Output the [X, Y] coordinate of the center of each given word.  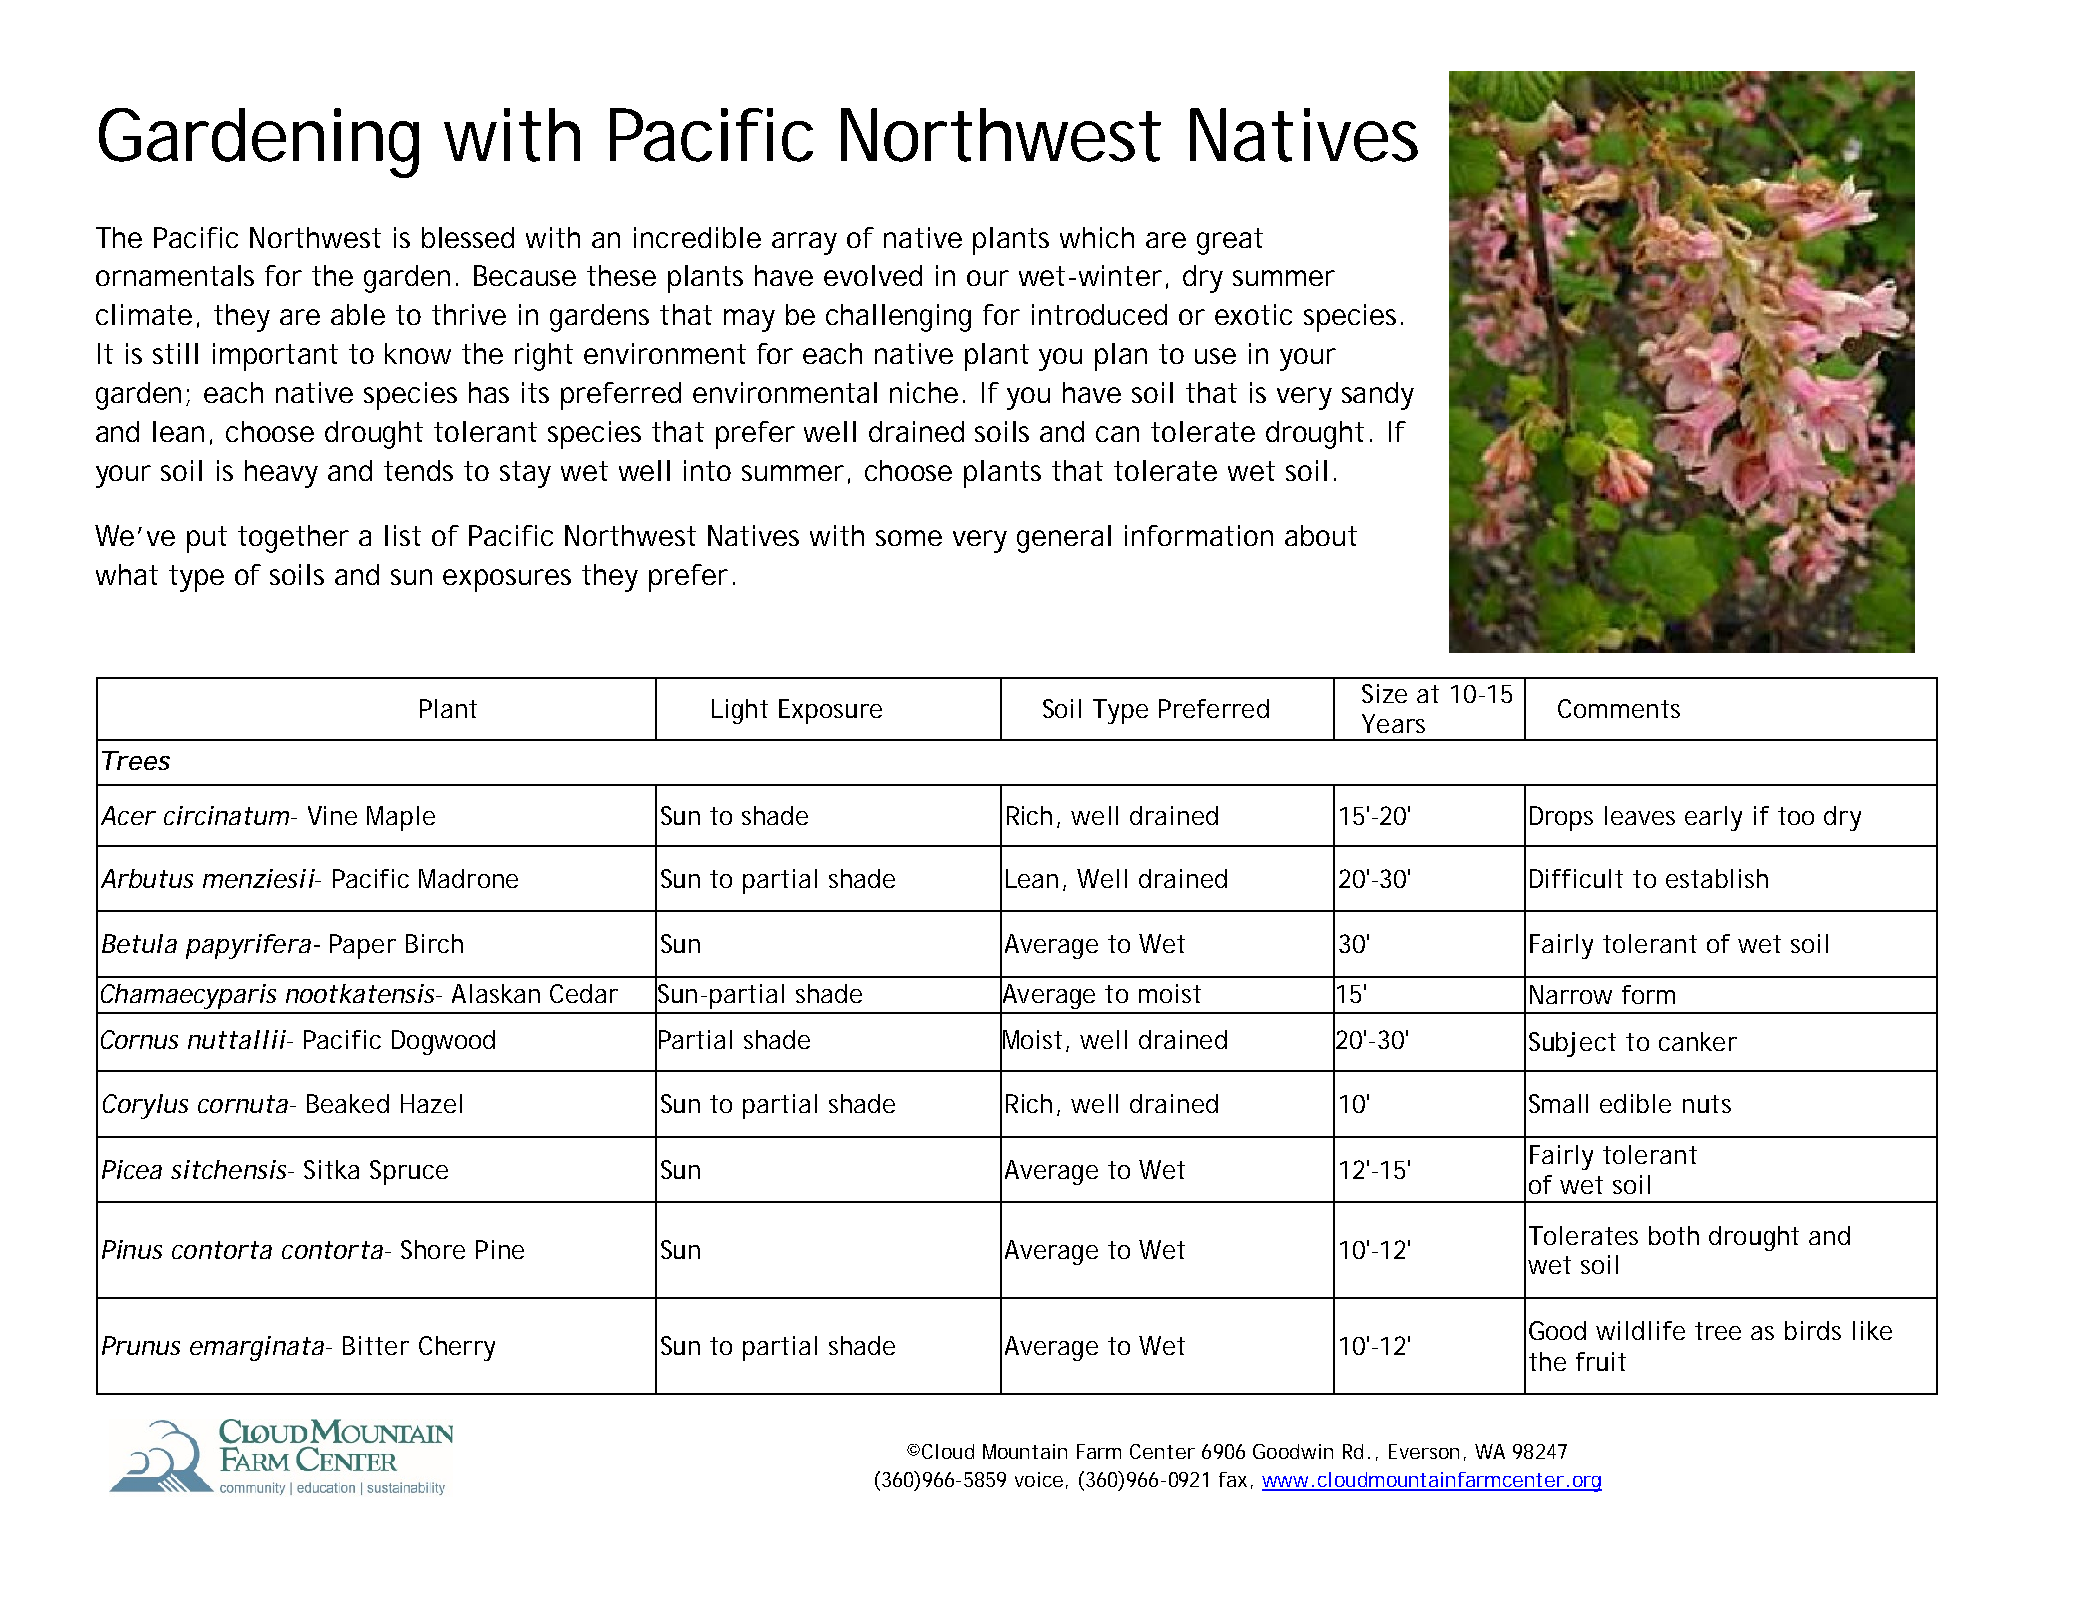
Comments [1619, 708]
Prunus [141, 1345]
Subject [1572, 1044]
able [358, 314]
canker [1698, 1041]
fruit [1601, 1361]
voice [1039, 1479]
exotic [1253, 314]
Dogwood [443, 1042]
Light [740, 711]
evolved [873, 275]
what [127, 574]
